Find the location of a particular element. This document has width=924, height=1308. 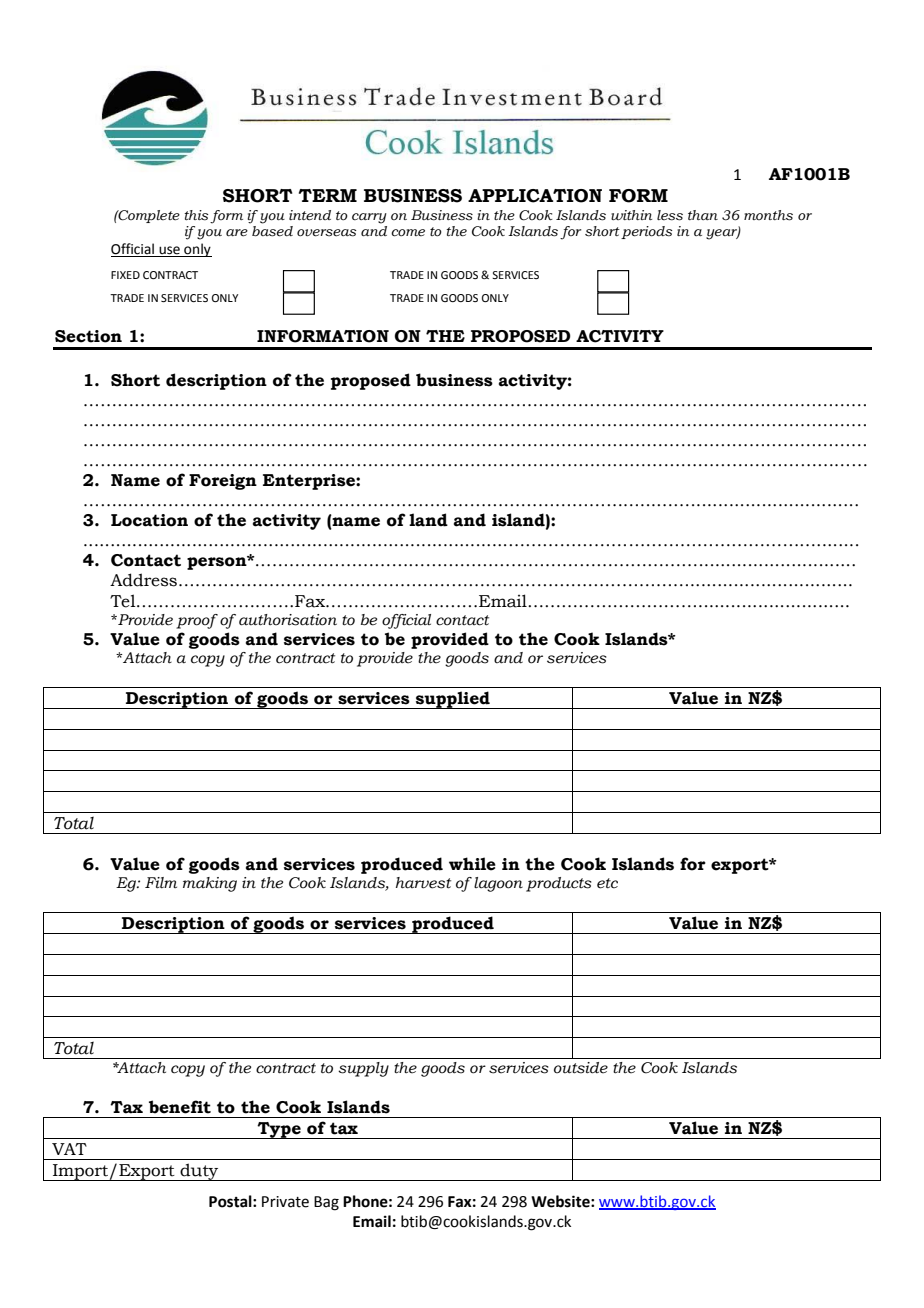

than is located at coordinates (703, 215).
